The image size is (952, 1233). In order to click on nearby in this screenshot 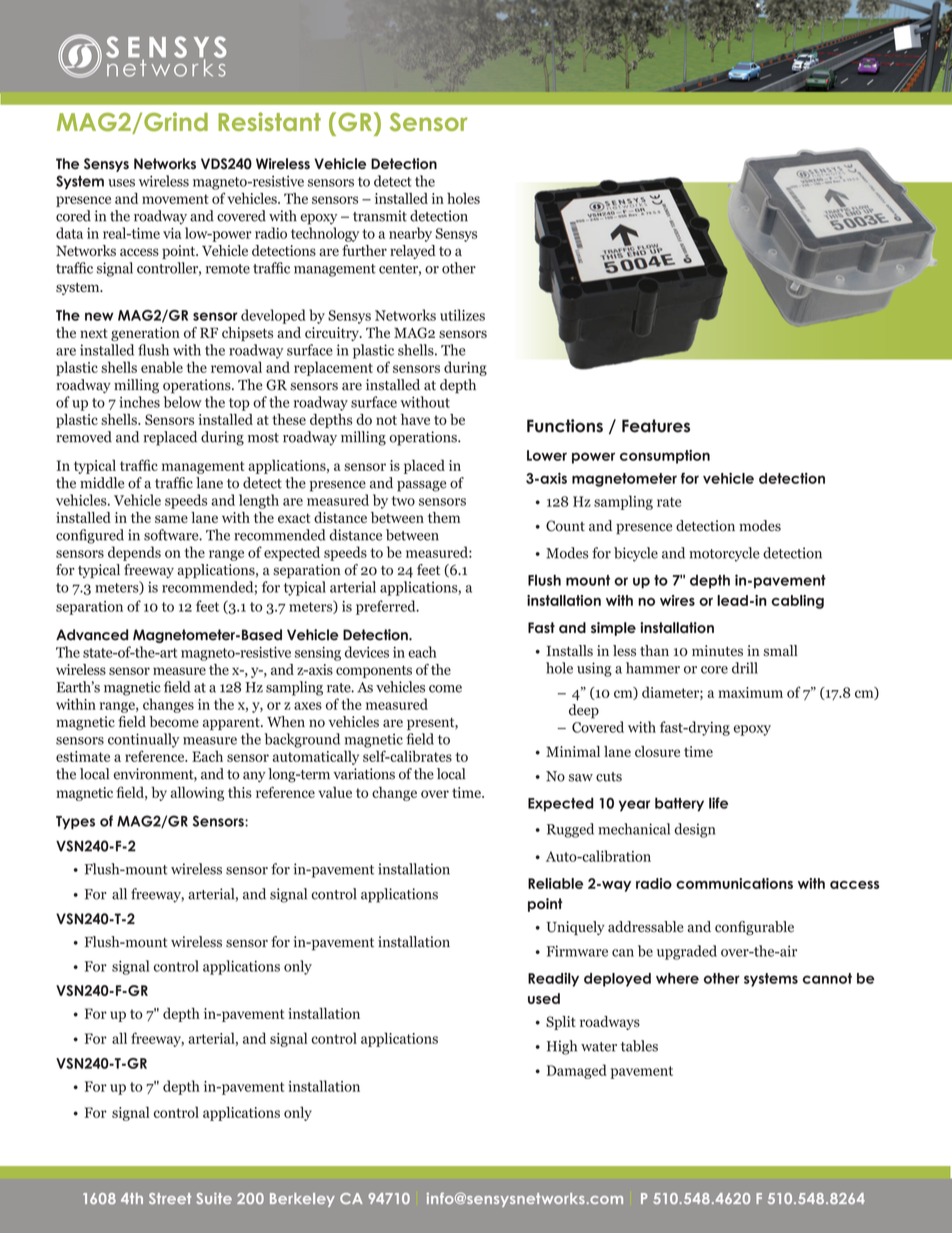, I will do `click(410, 234)`.
